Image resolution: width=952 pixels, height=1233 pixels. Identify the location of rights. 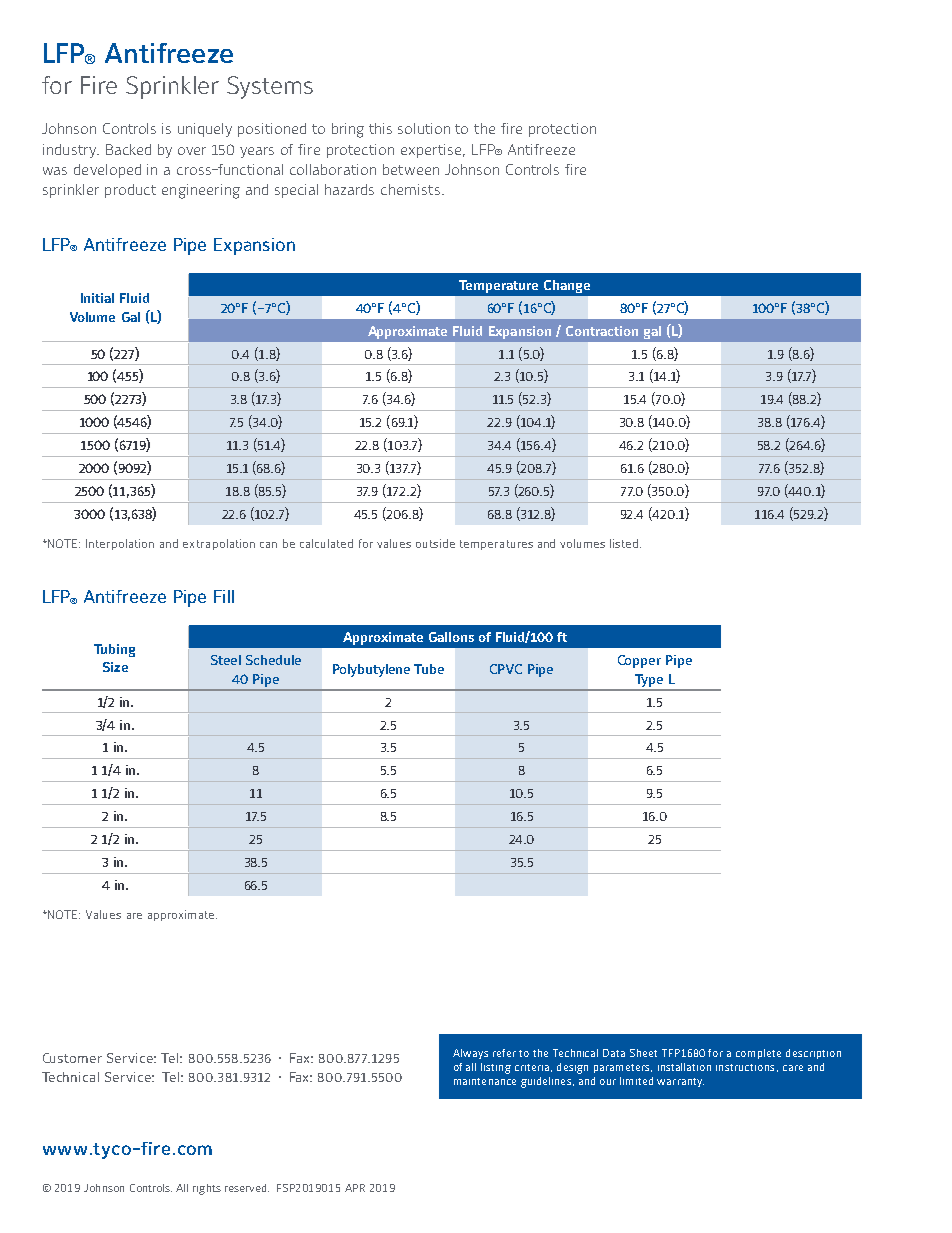
(207, 1189).
